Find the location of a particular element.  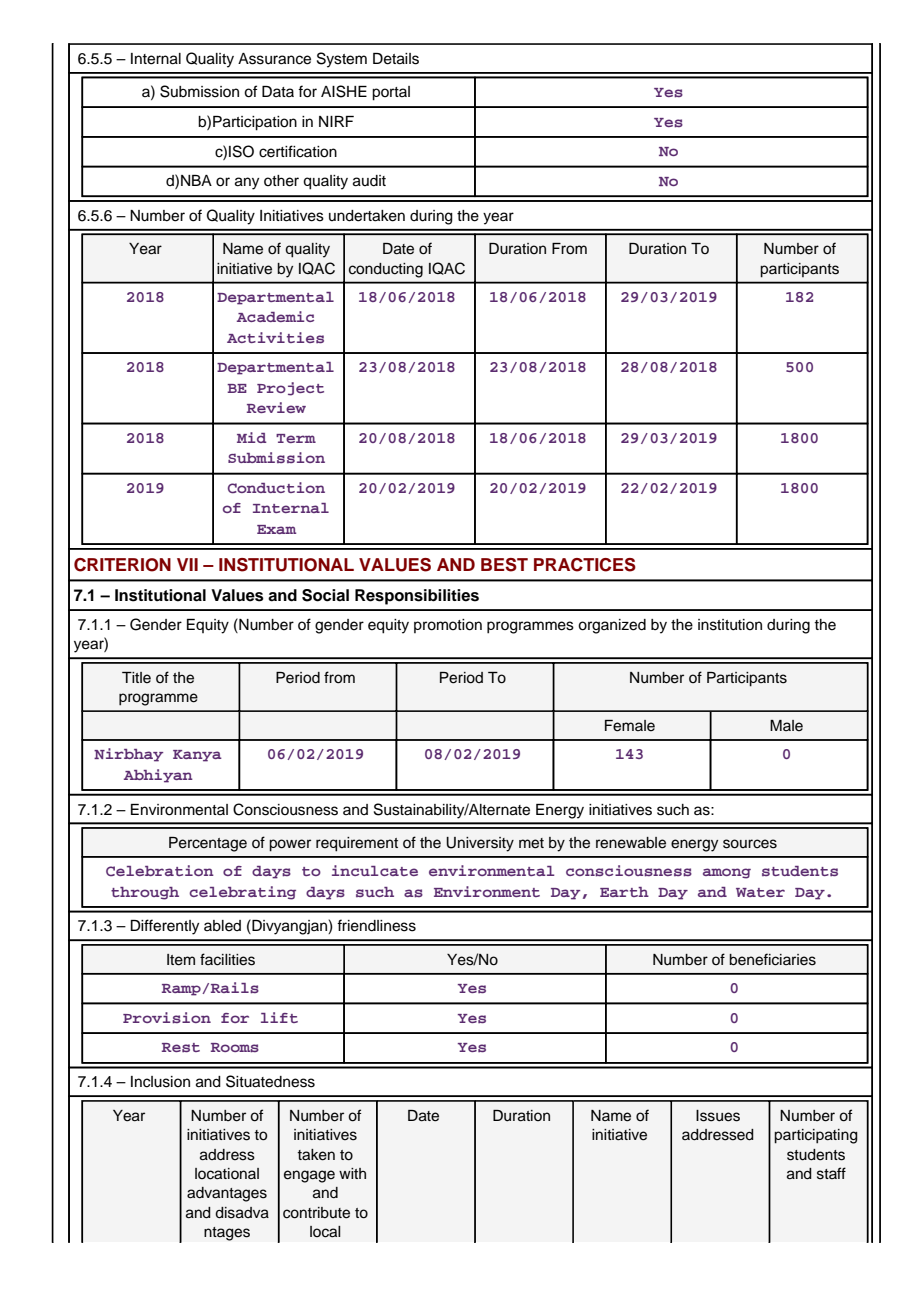

Mid is located at coordinates (252, 437).
